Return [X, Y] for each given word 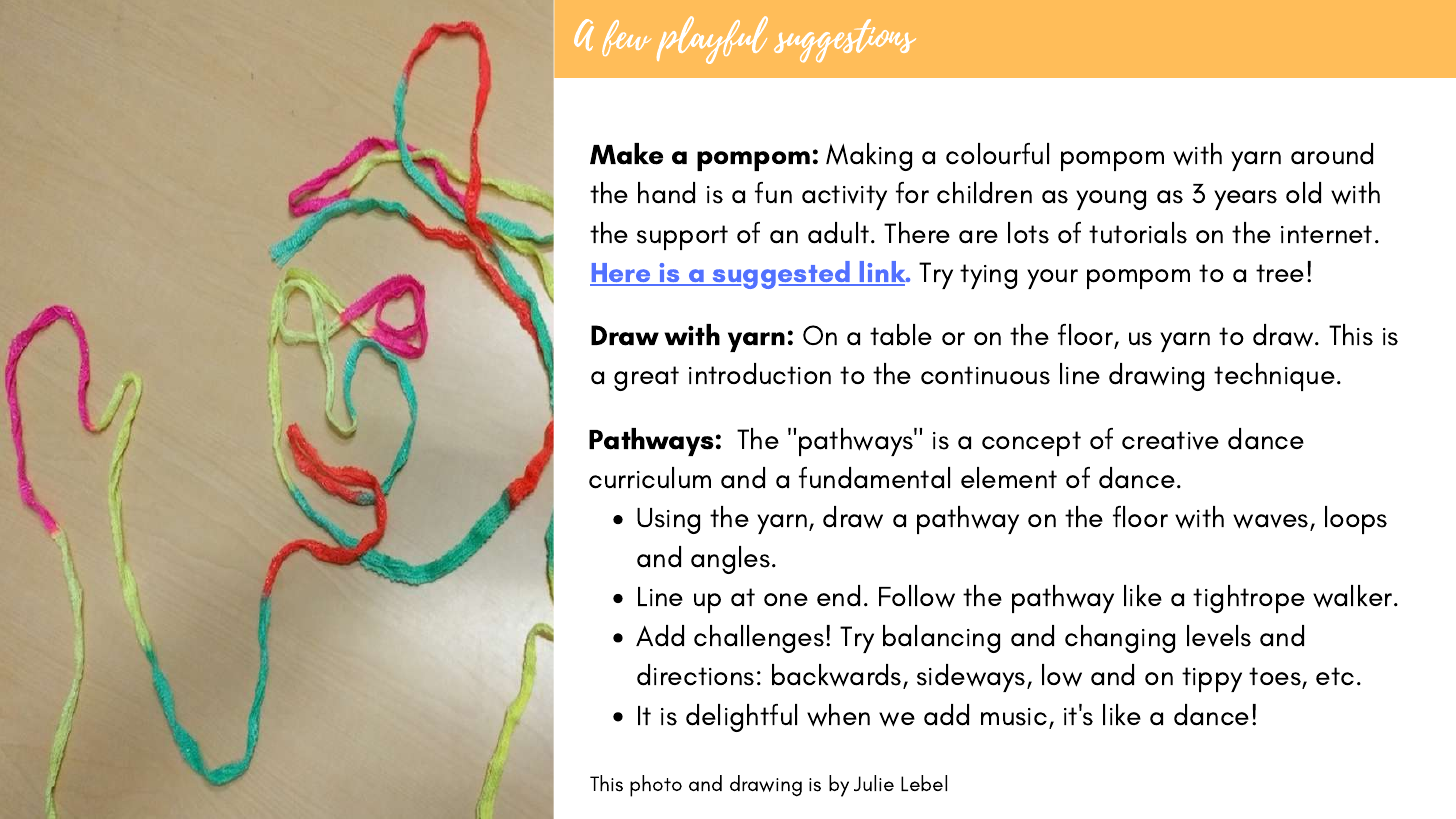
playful [712, 40]
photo [656, 786]
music [1015, 718]
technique [1274, 377]
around [1332, 154]
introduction [760, 374]
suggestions [845, 41]
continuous [985, 375]
